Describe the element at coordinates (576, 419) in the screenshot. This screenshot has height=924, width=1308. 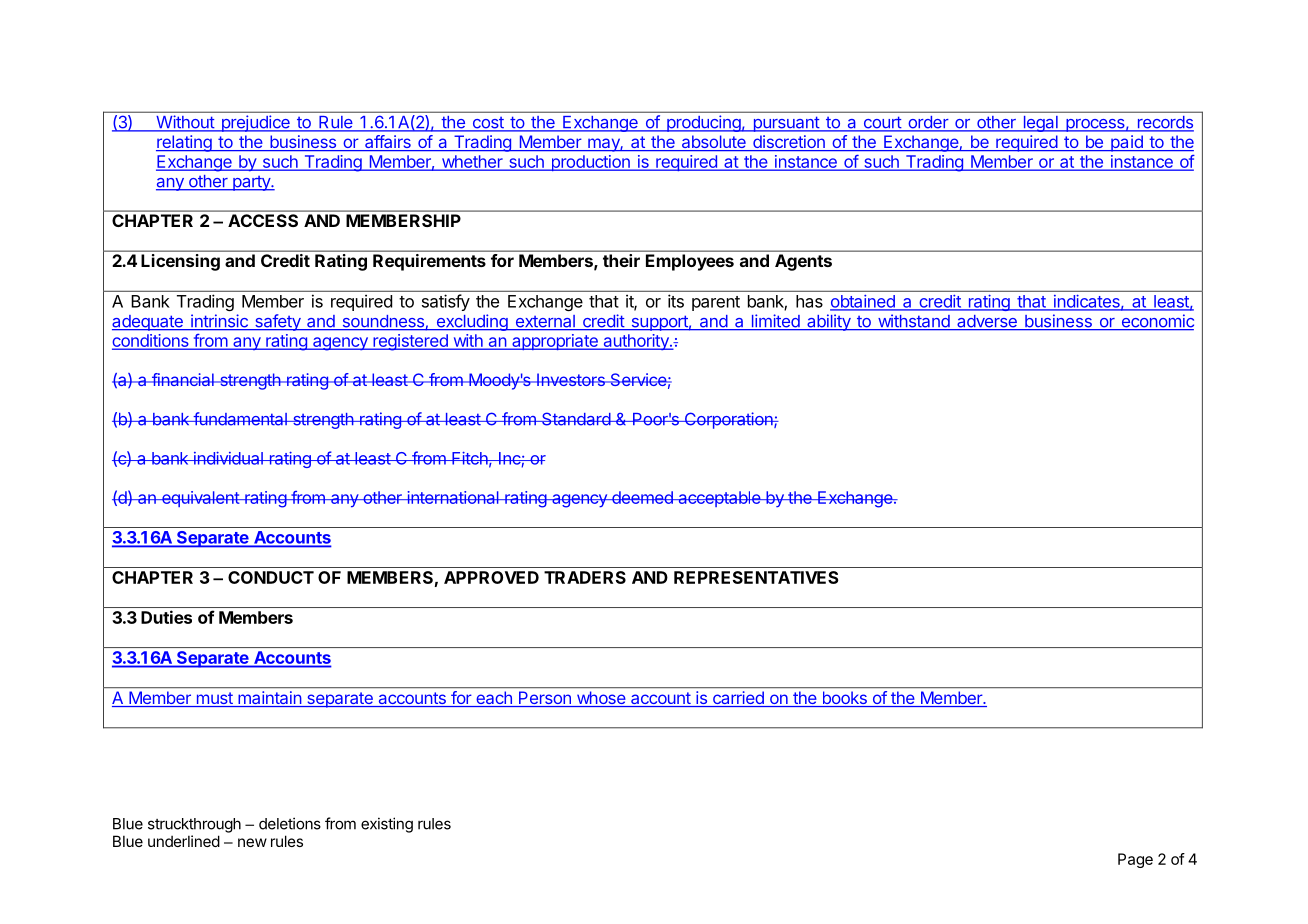
I see `Standard` at that location.
